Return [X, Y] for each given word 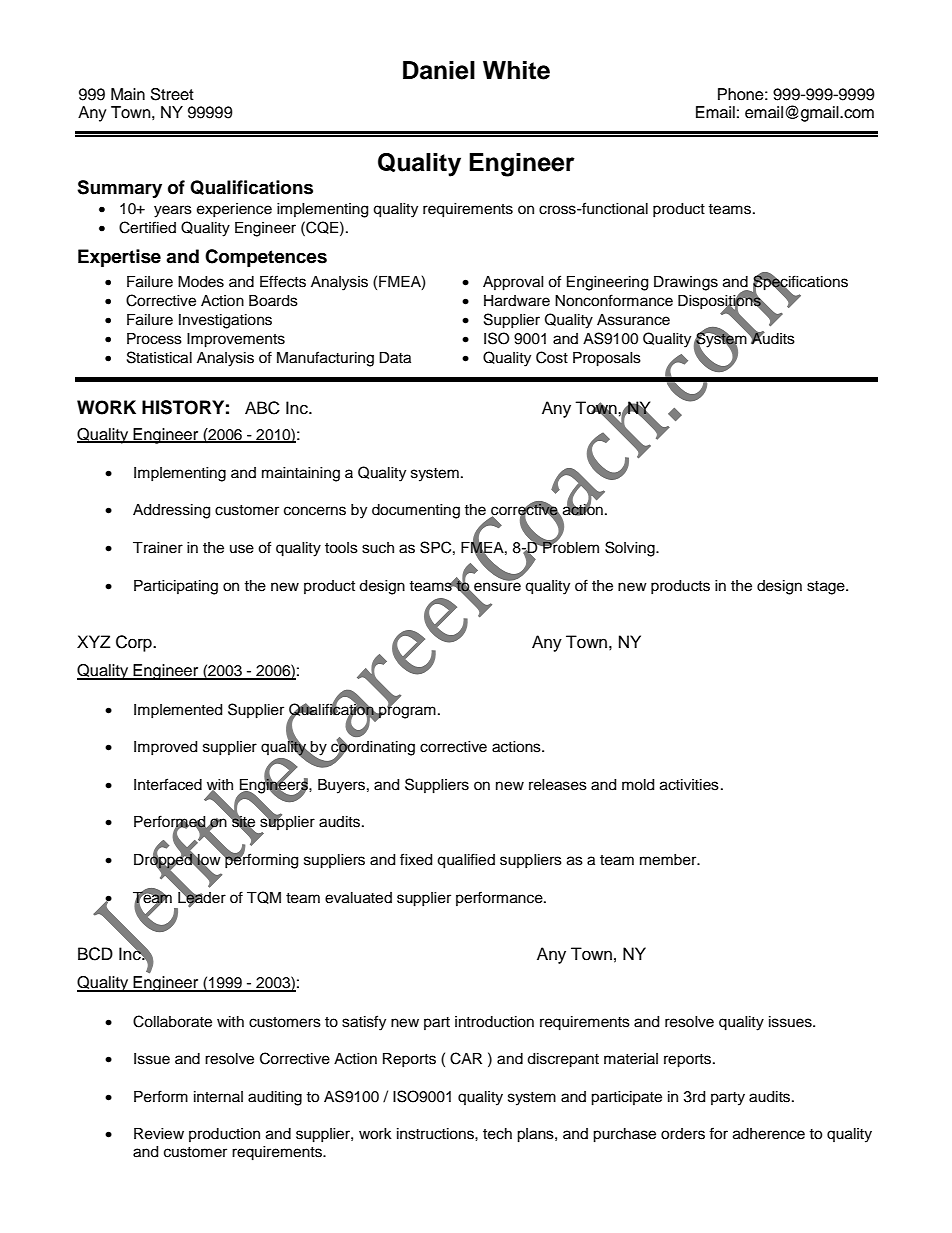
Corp [135, 643]
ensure [497, 586]
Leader [202, 897]
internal [218, 1097]
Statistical [159, 357]
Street [172, 94]
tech [497, 1134]
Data [395, 358]
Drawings [686, 283]
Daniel [439, 70]
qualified [466, 861]
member [669, 860]
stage [827, 588]
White [516, 70]
